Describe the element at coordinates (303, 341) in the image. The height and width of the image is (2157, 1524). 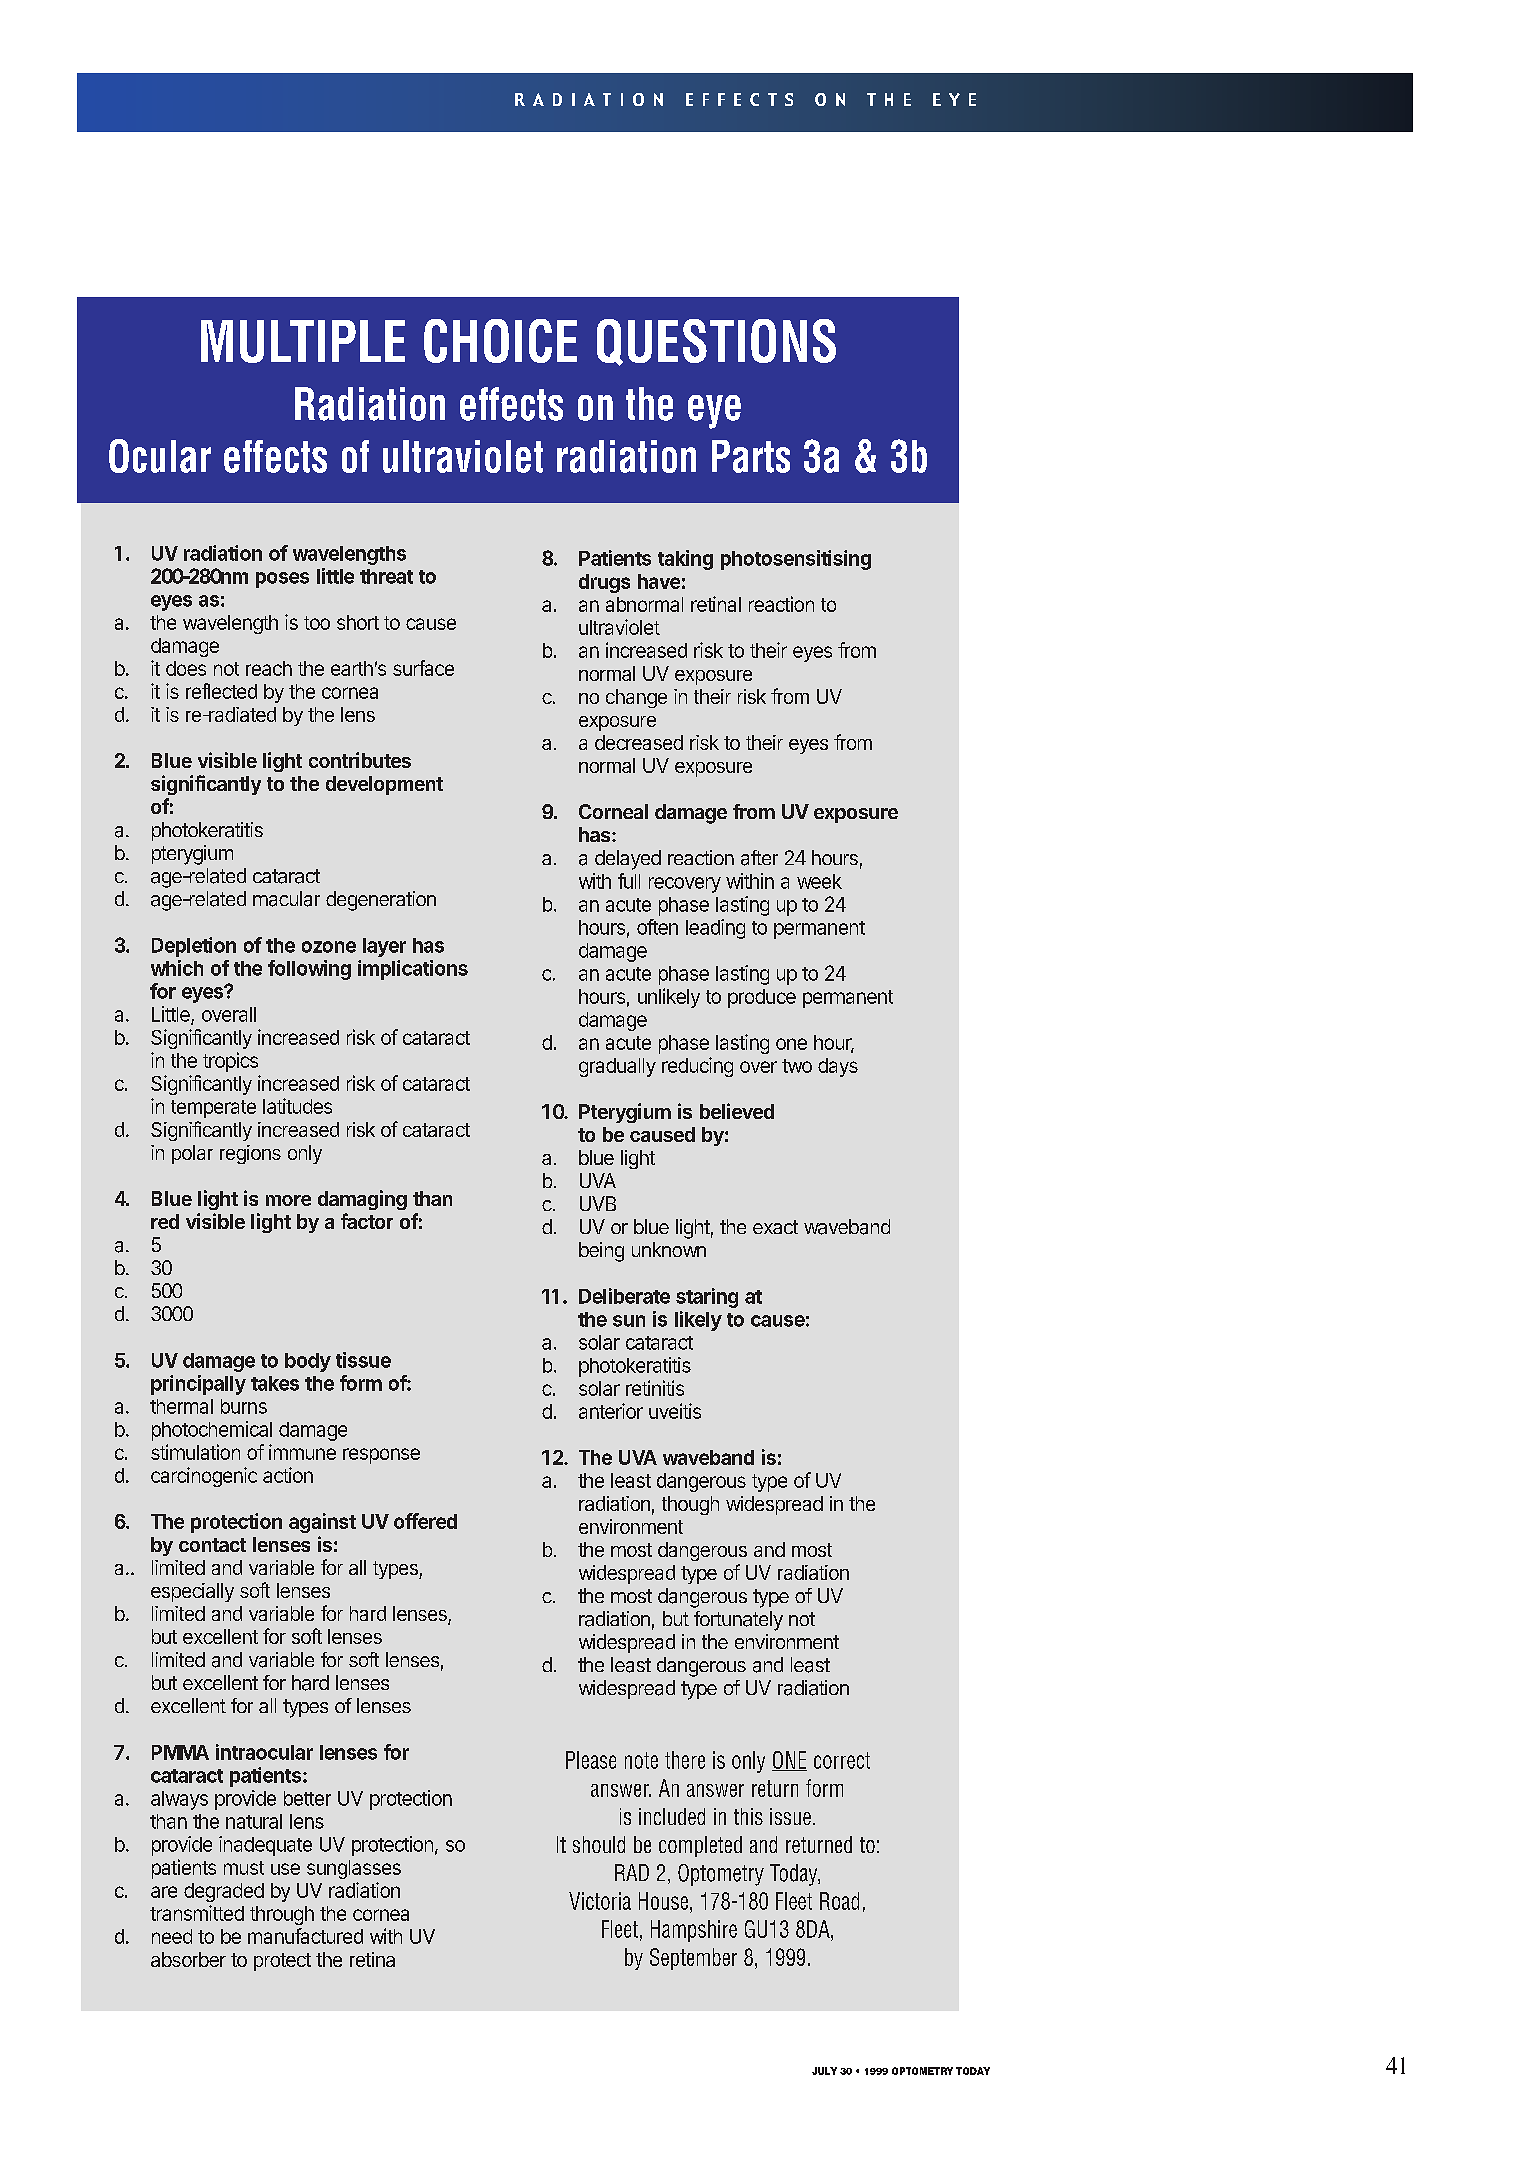
I see `MULTIPLE` at that location.
